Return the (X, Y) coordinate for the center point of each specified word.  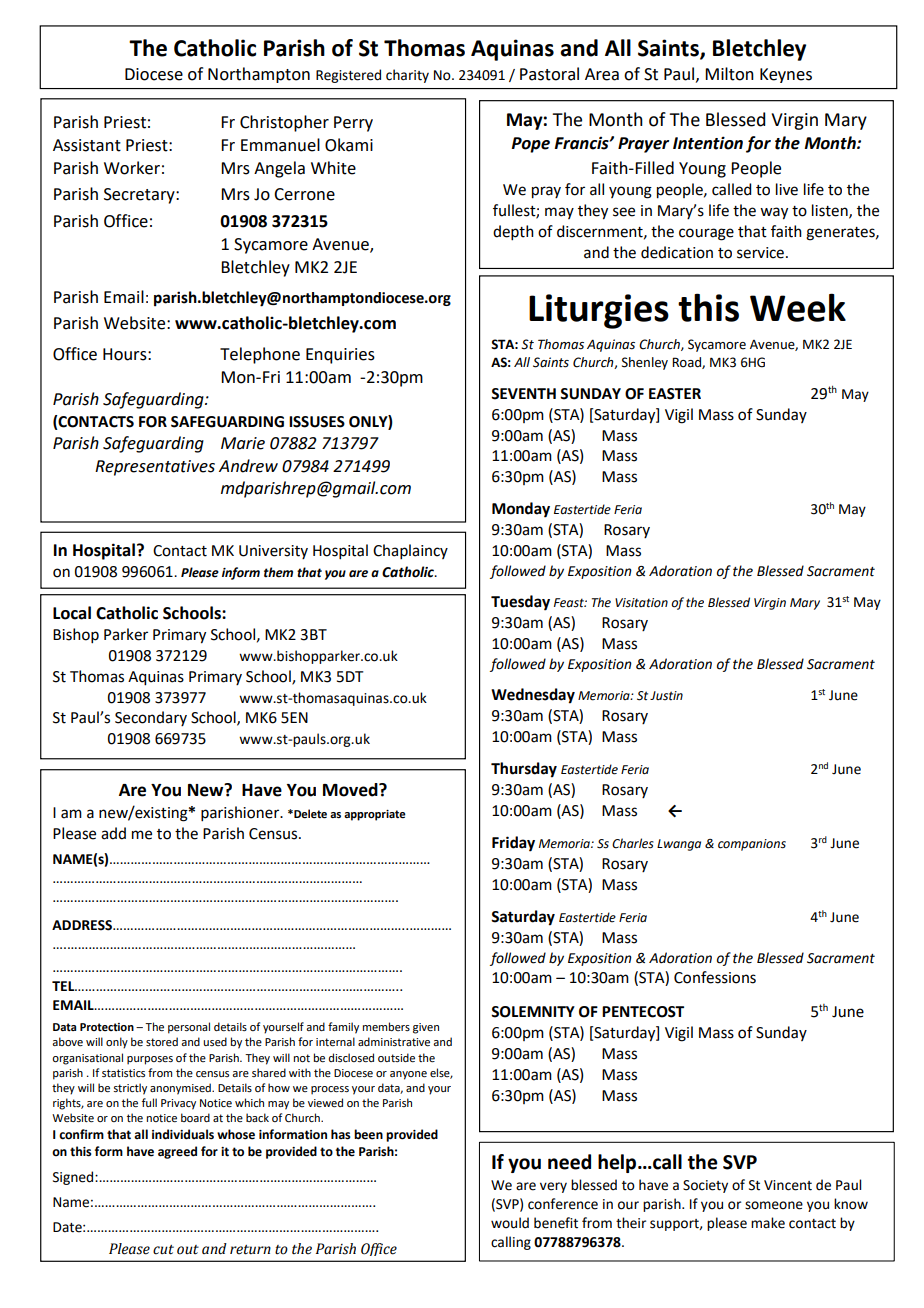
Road (687, 363)
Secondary (151, 718)
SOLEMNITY (533, 1012)
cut (163, 1250)
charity (407, 76)
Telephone (260, 355)
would (510, 1223)
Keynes (786, 75)
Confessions (715, 977)
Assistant (87, 145)
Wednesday (533, 696)
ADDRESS (83, 925)
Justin (666, 695)
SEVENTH (523, 394)
